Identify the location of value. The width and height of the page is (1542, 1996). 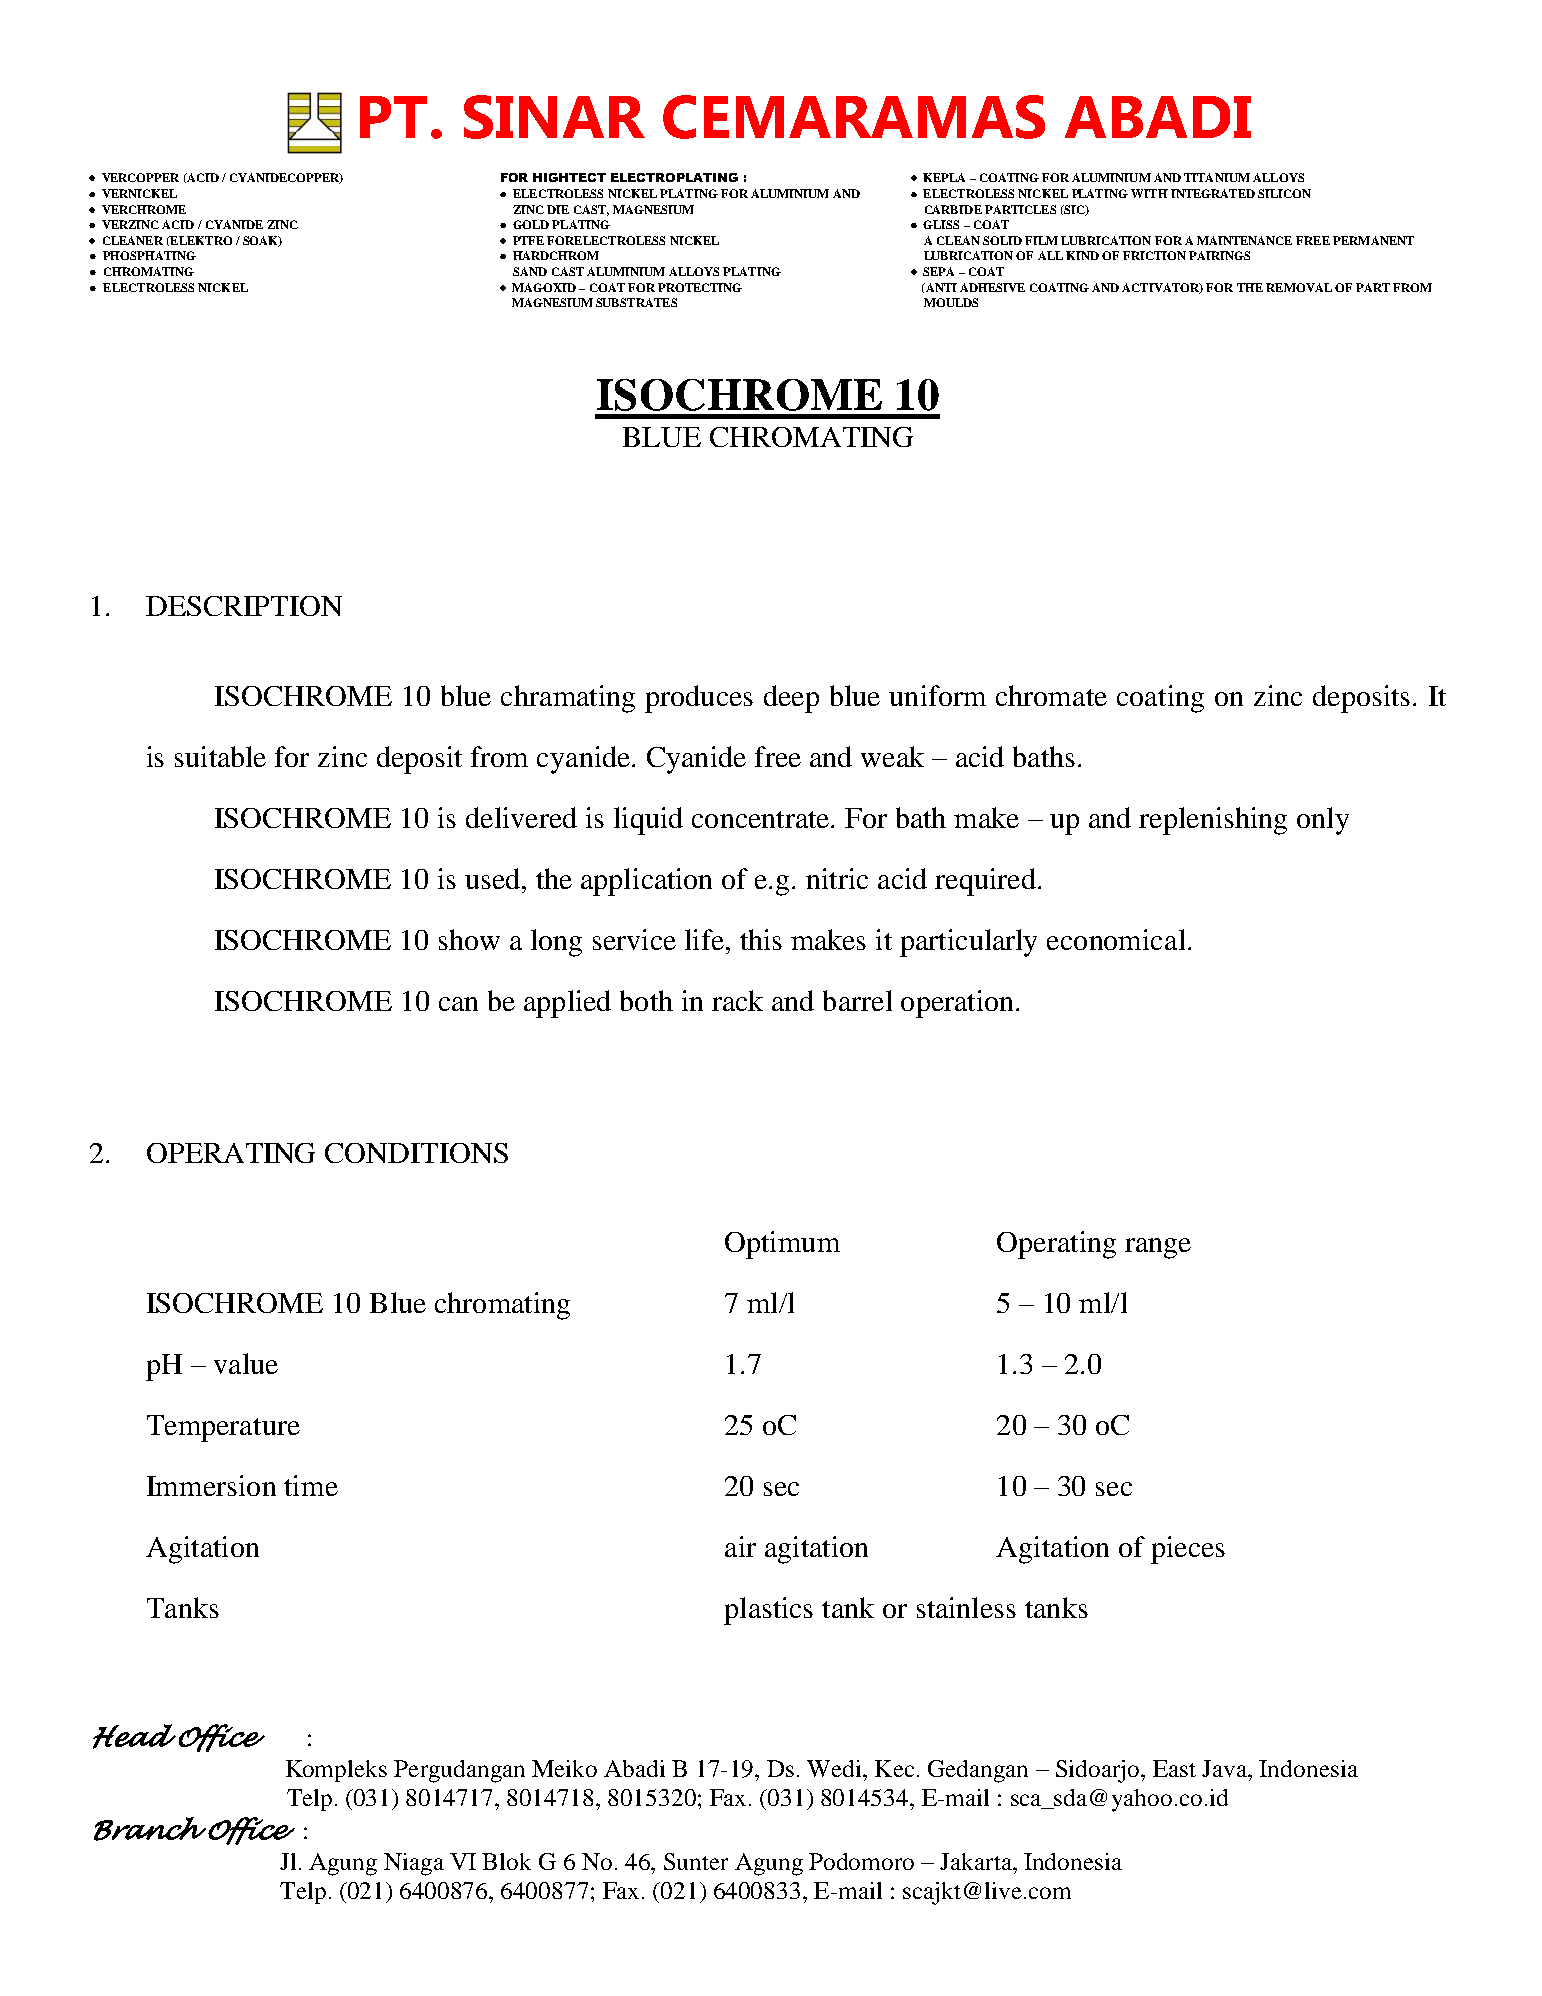
(246, 1363).
